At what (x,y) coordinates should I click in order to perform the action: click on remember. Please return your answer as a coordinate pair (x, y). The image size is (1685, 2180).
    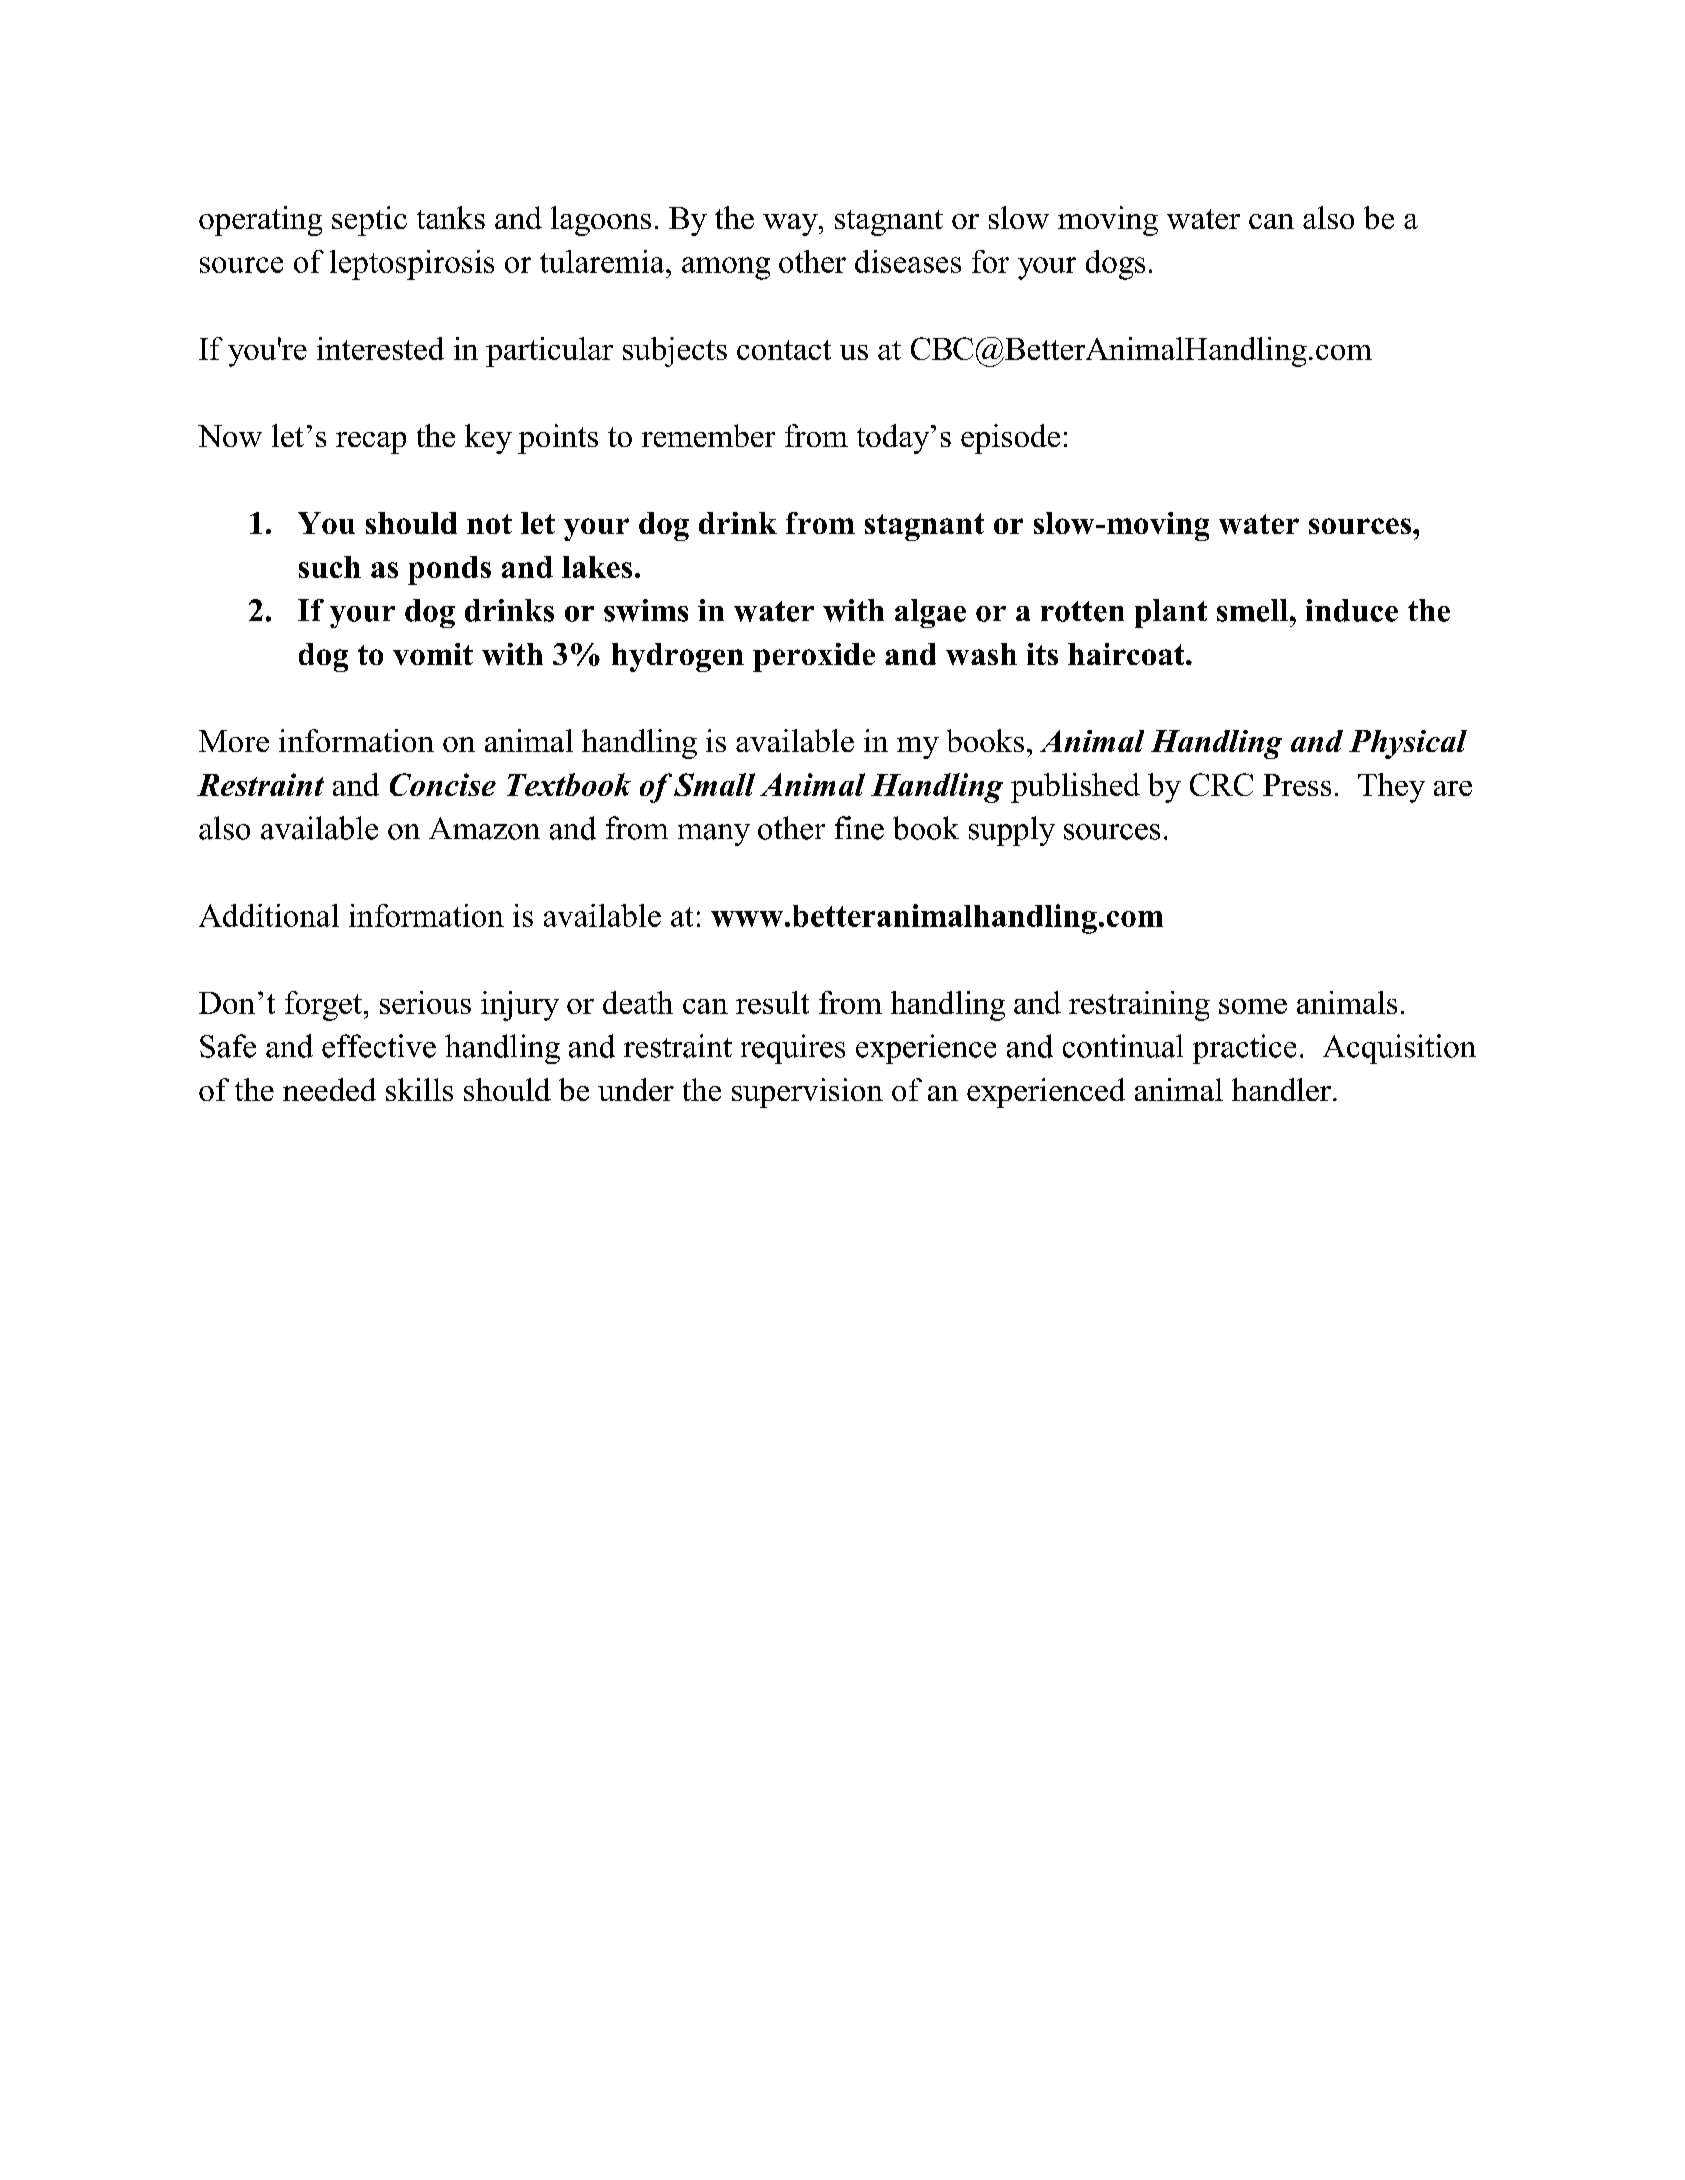
    Looking at the image, I should click on (708, 435).
